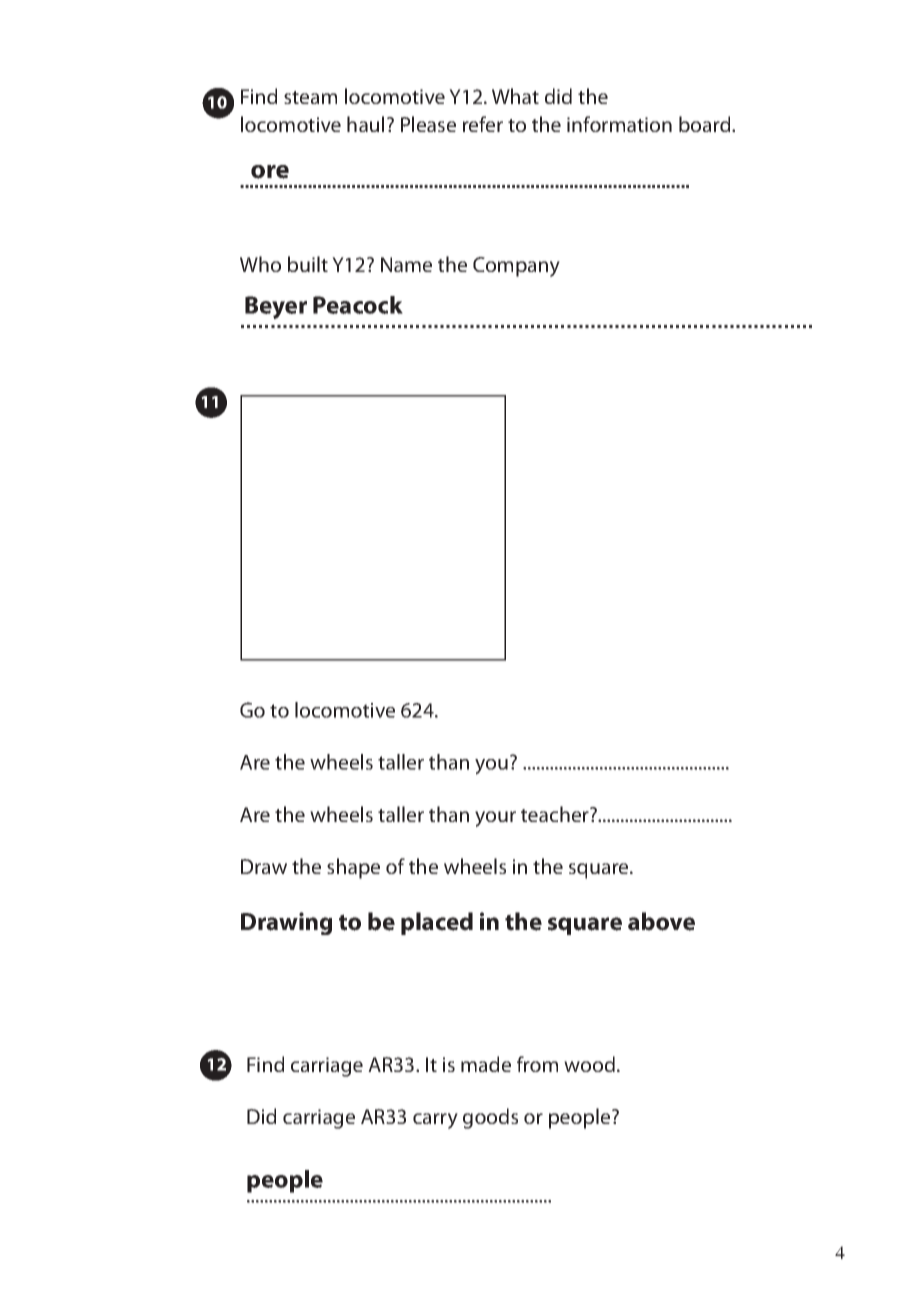  Describe the element at coordinates (483, 124) in the screenshot. I see `refer` at that location.
